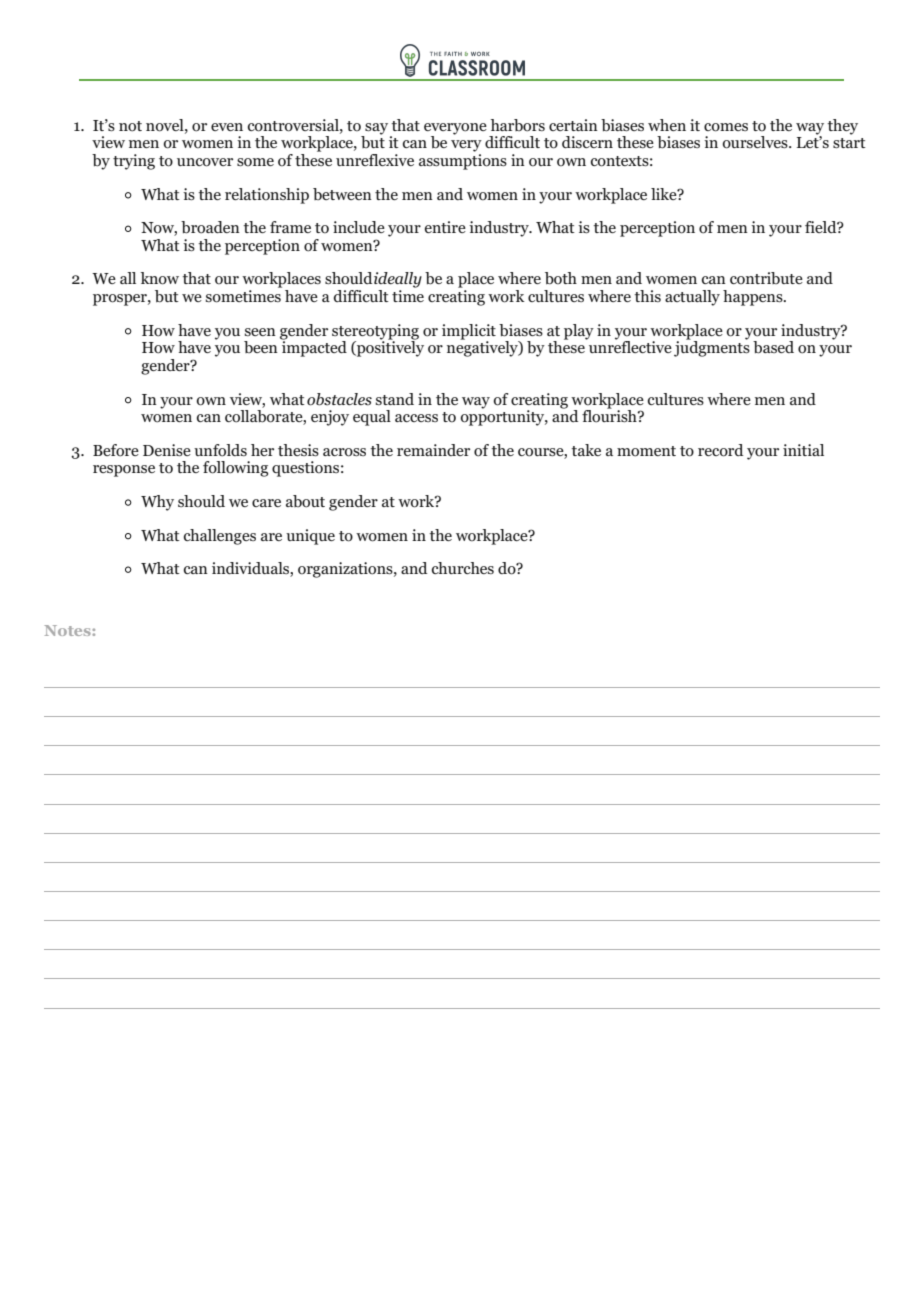 The height and width of the screenshot is (1308, 924). Describe the element at coordinates (157, 503) in the screenshot. I see `Why` at that location.
